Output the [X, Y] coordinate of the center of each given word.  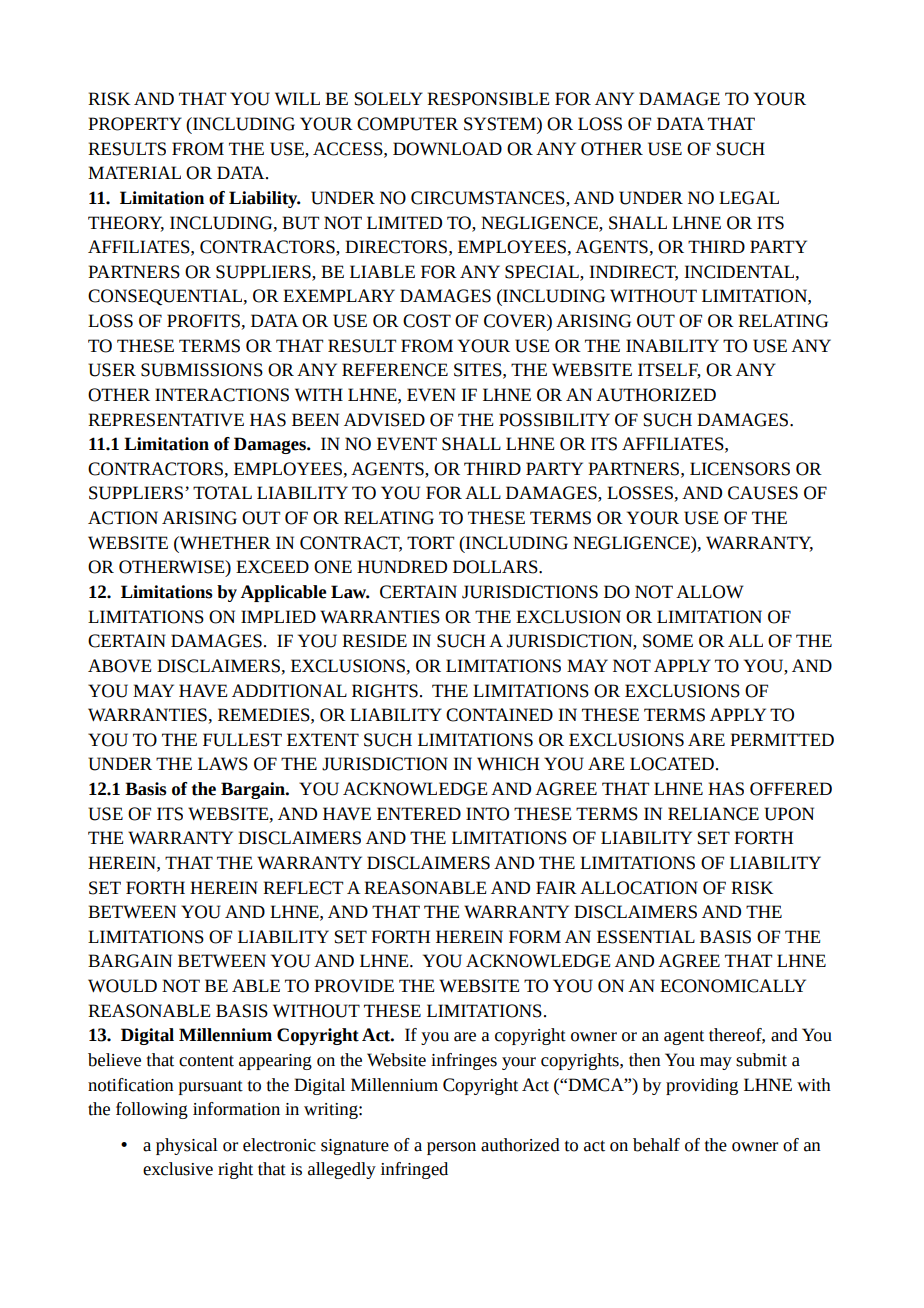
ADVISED [384, 420]
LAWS [223, 764]
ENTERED [419, 813]
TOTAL [222, 493]
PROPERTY [135, 124]
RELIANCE [713, 814]
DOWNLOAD [447, 149]
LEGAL [749, 198]
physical [187, 1146]
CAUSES [763, 493]
